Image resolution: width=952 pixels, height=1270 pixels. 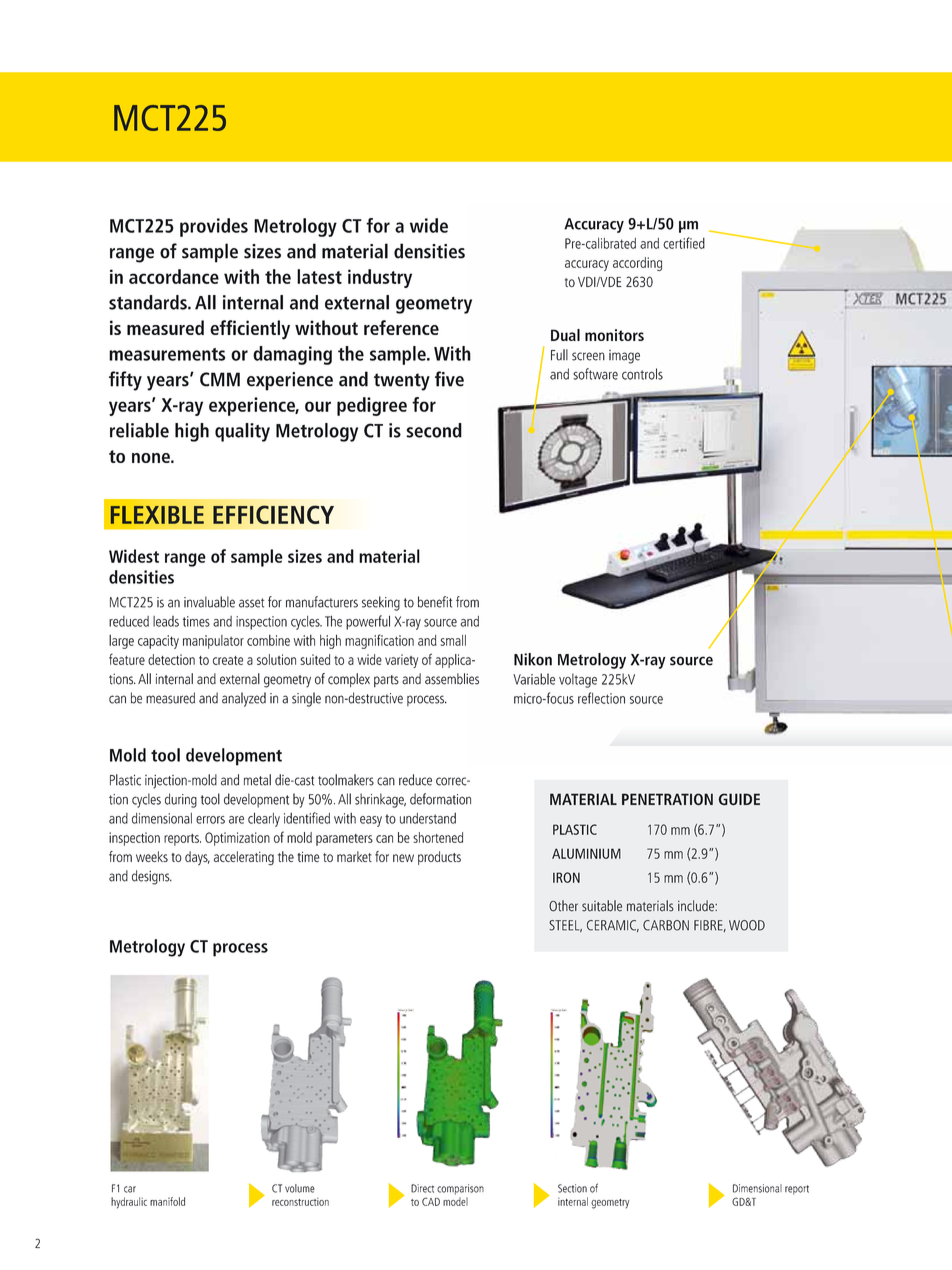 I want to click on certified, so click(x=684, y=243).
